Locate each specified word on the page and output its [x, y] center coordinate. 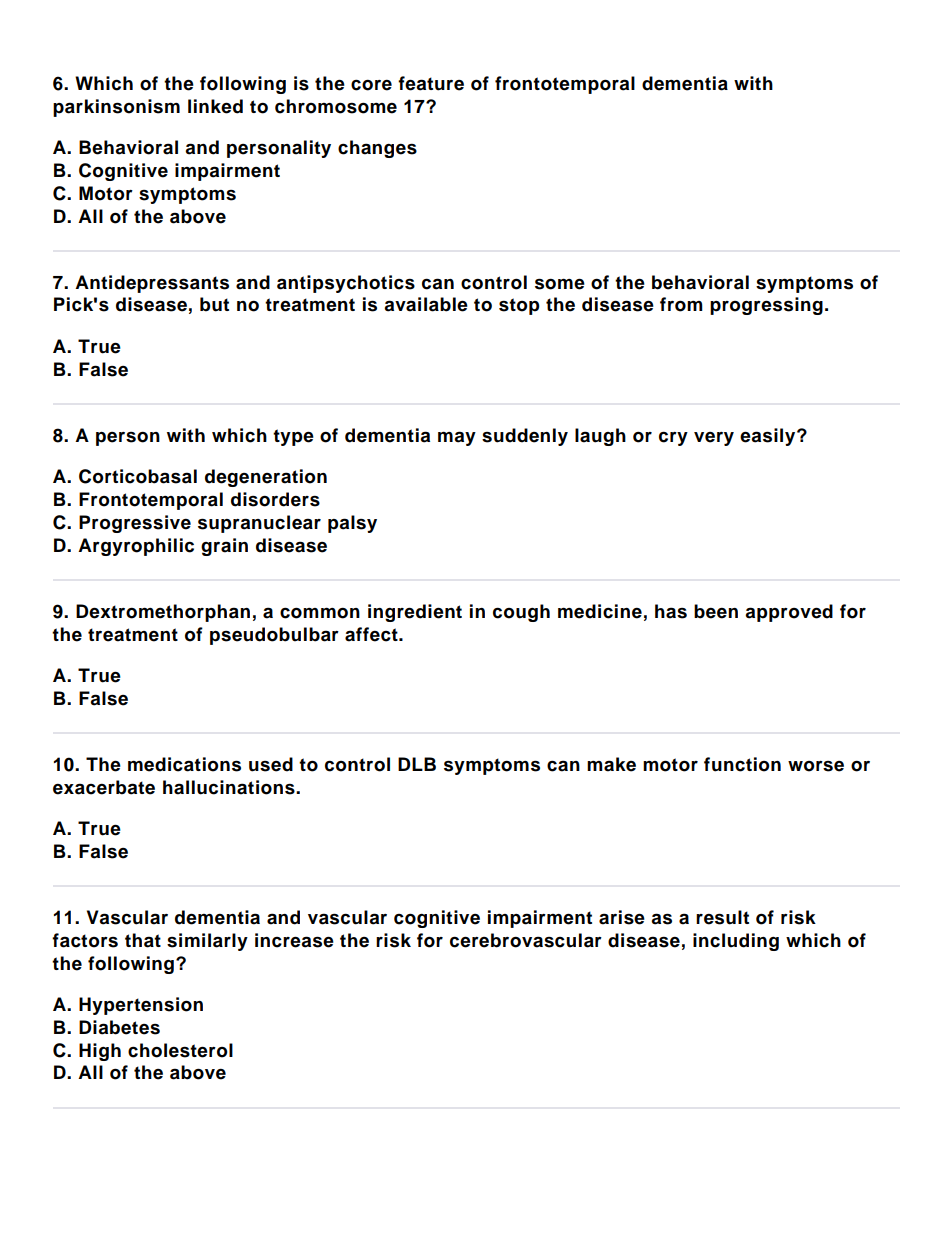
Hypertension [141, 1006]
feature [431, 83]
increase [294, 940]
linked [215, 106]
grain [224, 547]
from [681, 304]
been [716, 611]
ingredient [415, 613]
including [736, 942]
